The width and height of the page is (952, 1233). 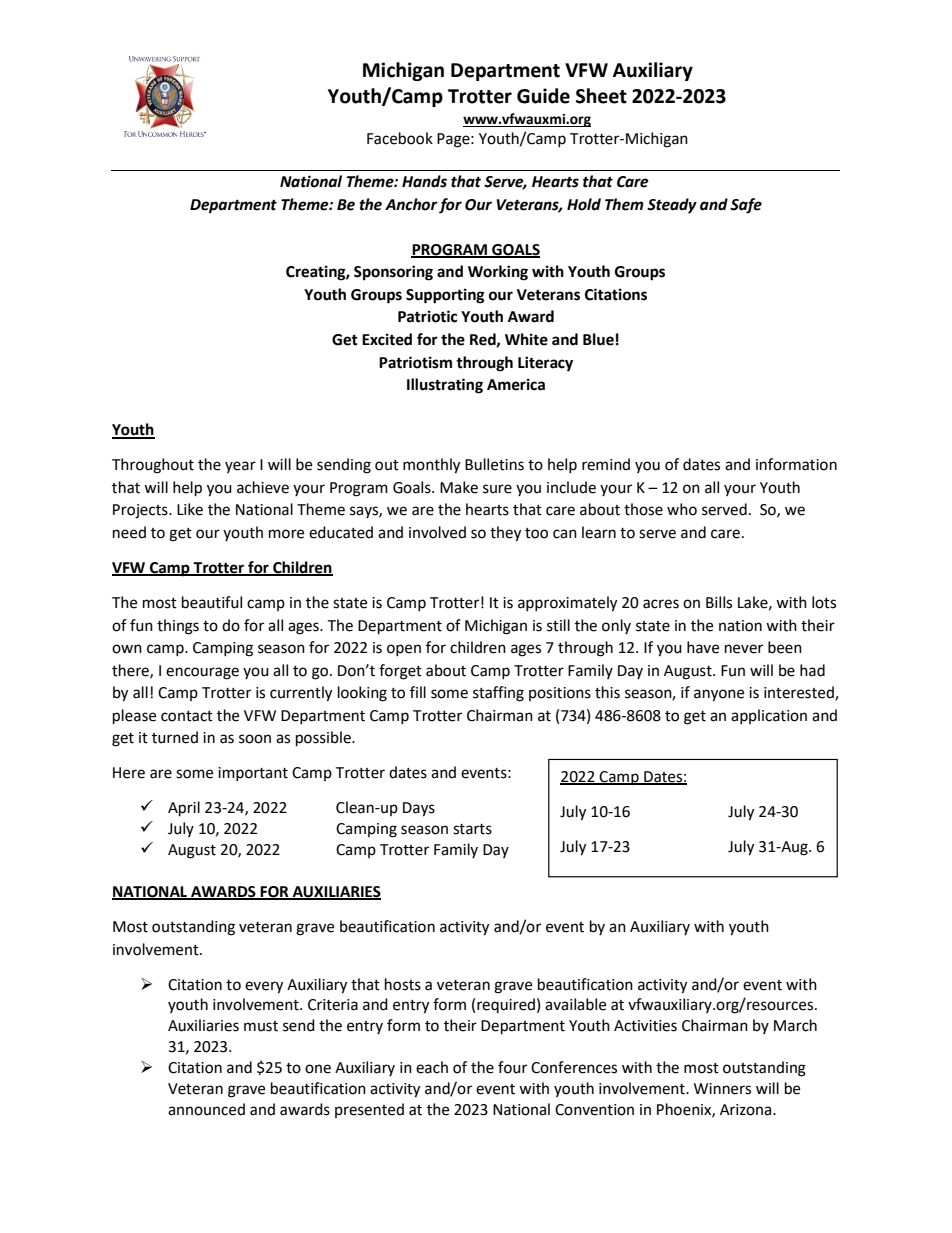 What do you see at coordinates (746, 206) in the page?
I see `Safe` at bounding box center [746, 206].
